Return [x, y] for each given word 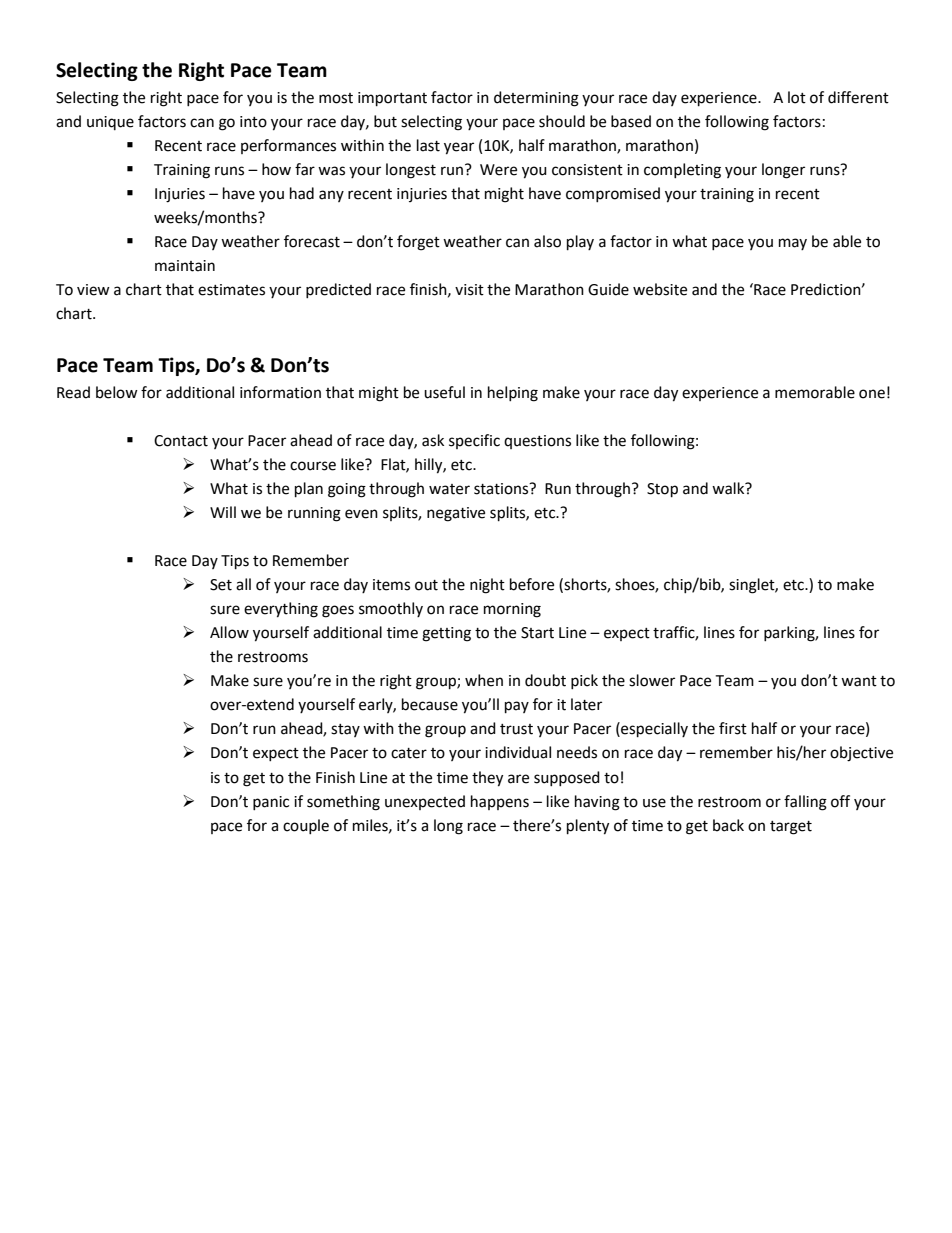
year [459, 148]
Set [221, 585]
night [487, 586]
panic [271, 803]
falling [805, 803]
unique [110, 123]
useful [444, 392]
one [872, 394]
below [117, 392]
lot [797, 97]
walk [729, 488]
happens [500, 802]
